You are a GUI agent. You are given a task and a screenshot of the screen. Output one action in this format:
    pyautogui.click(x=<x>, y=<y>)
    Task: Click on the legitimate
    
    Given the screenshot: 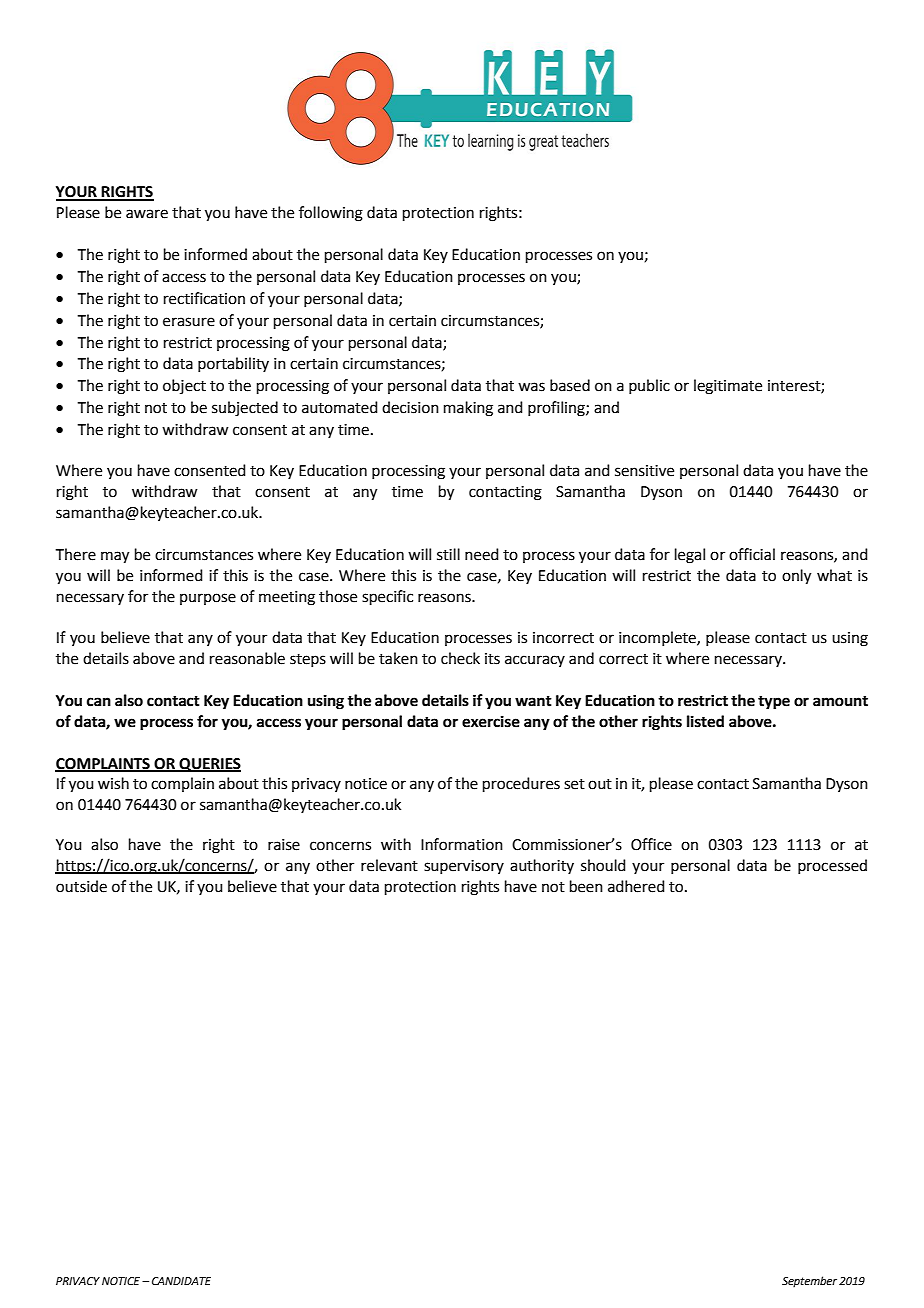 What is the action you would take?
    pyautogui.click(x=728, y=387)
